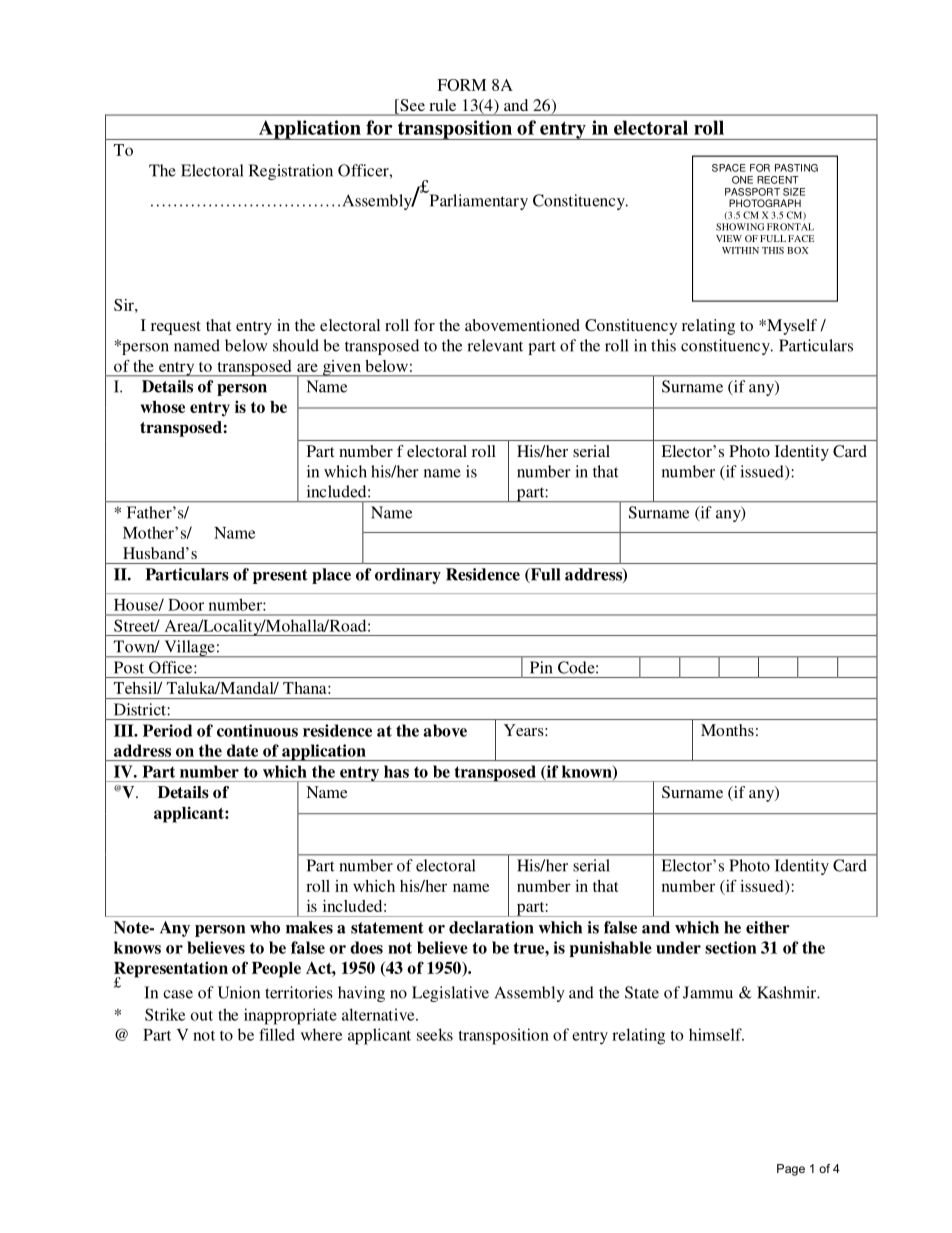 The height and width of the document is (1233, 952). Describe the element at coordinates (242, 750) in the document. I see `date` at that location.
